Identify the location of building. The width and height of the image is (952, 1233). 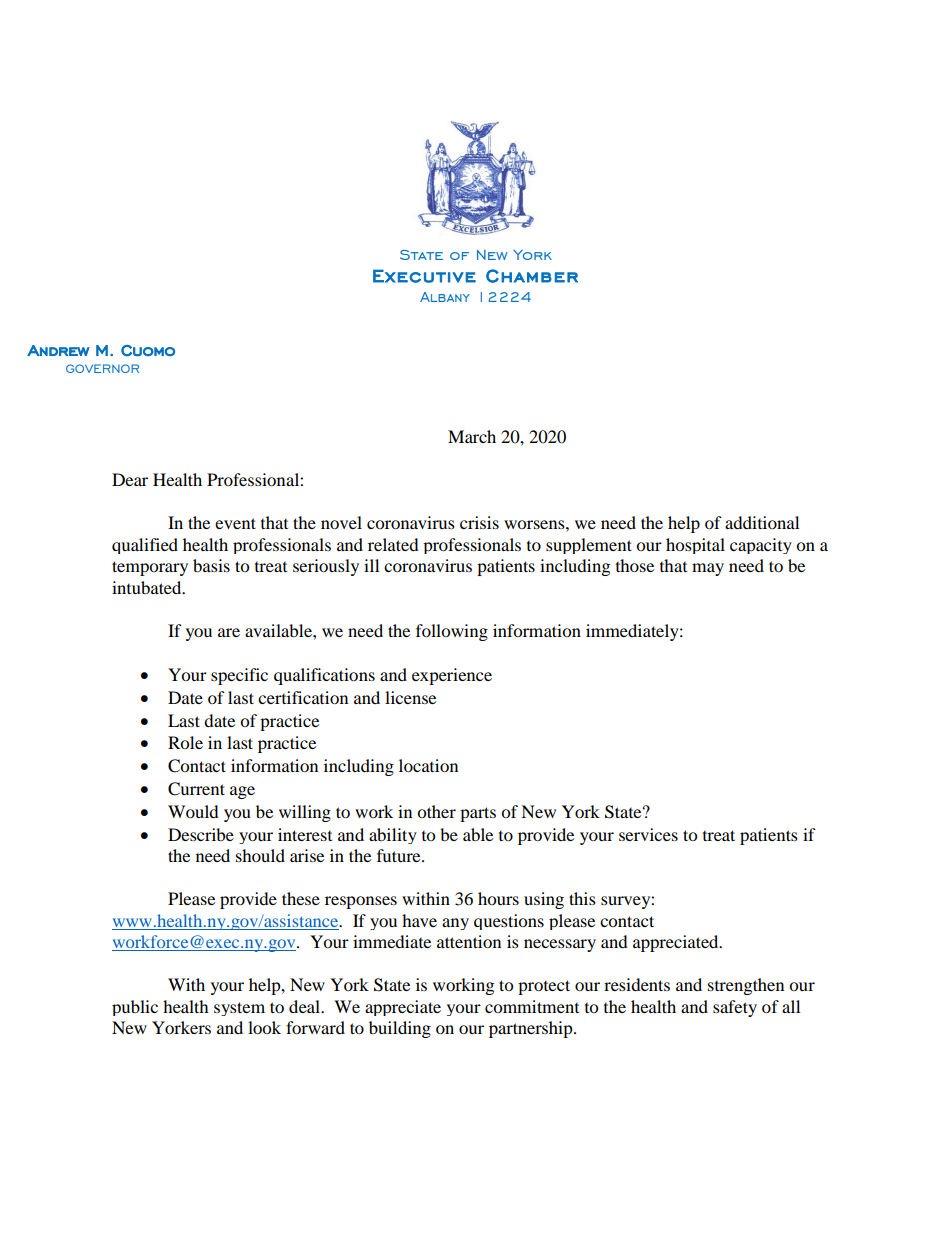
(400, 1029).
